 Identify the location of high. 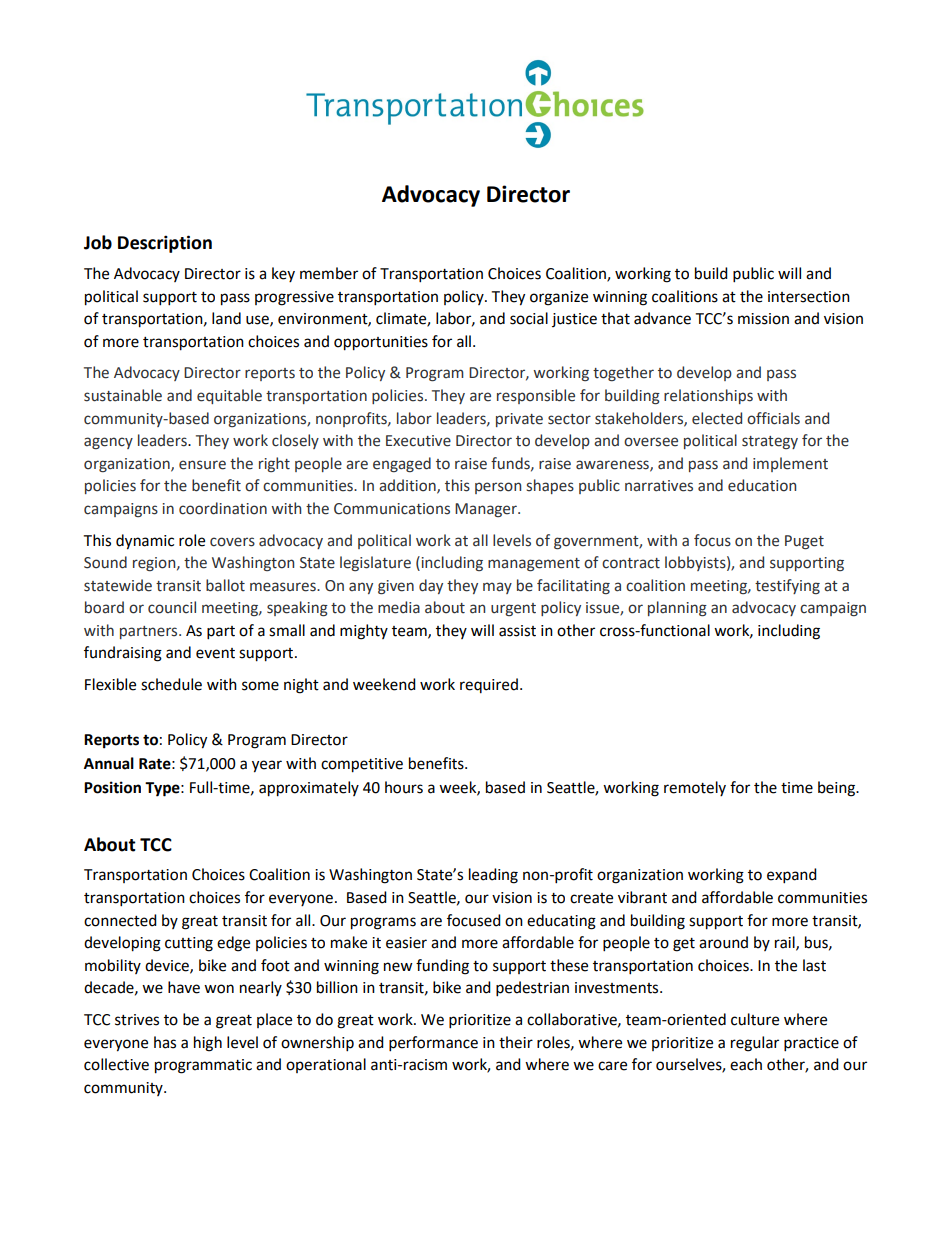
(208, 1044).
